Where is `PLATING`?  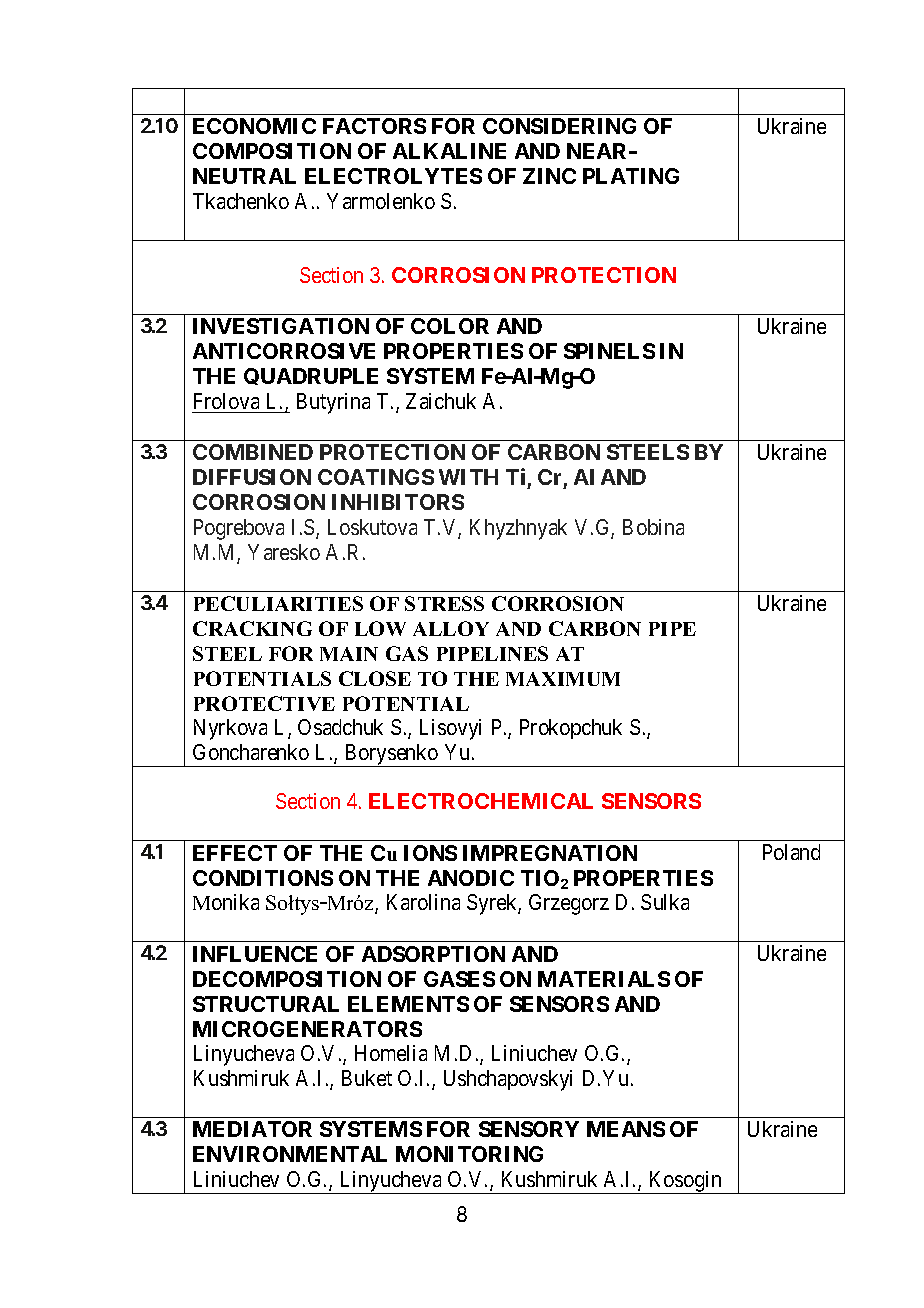
PLATING is located at coordinates (631, 176).
